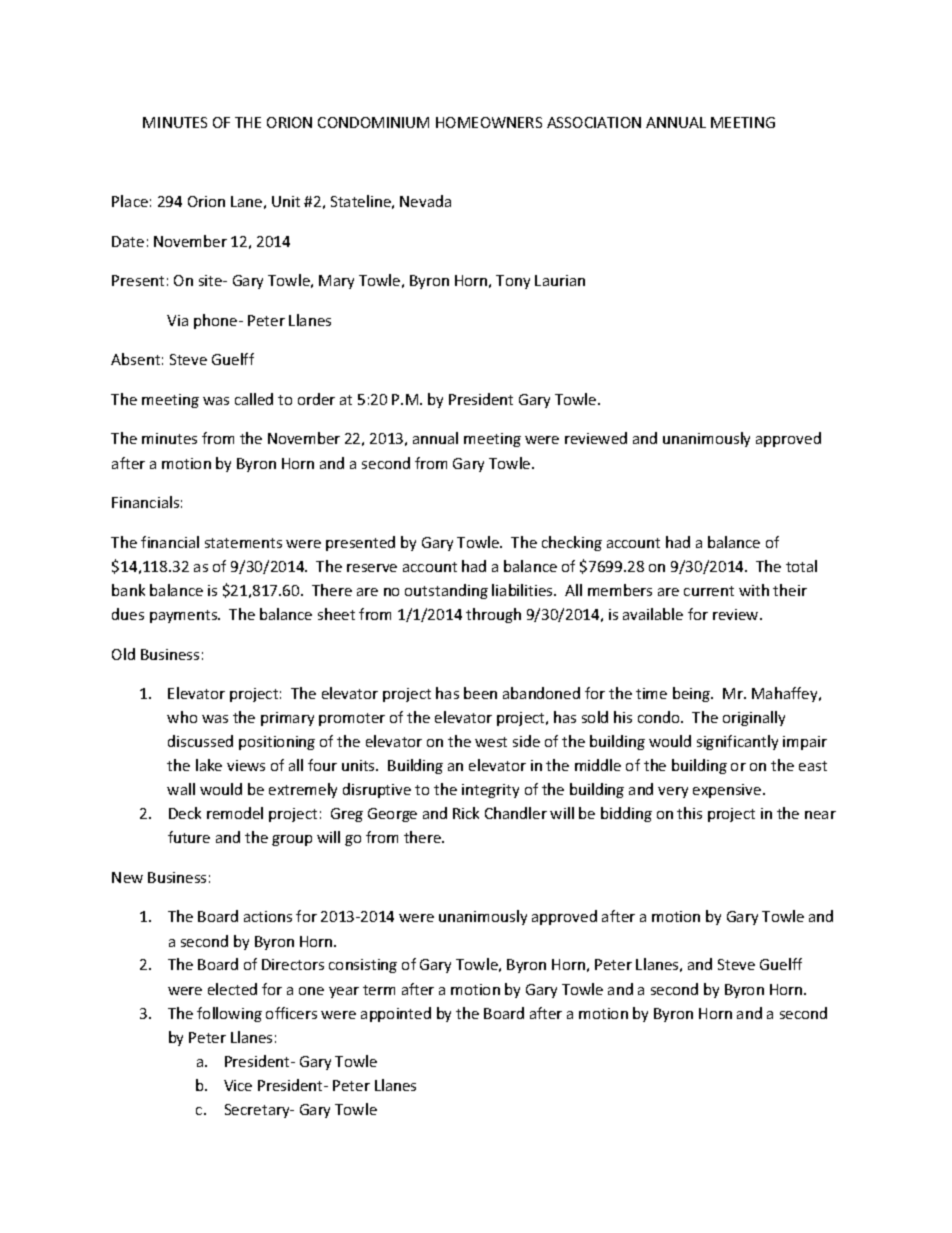  Describe the element at coordinates (254, 399) in the document. I see `called` at that location.
